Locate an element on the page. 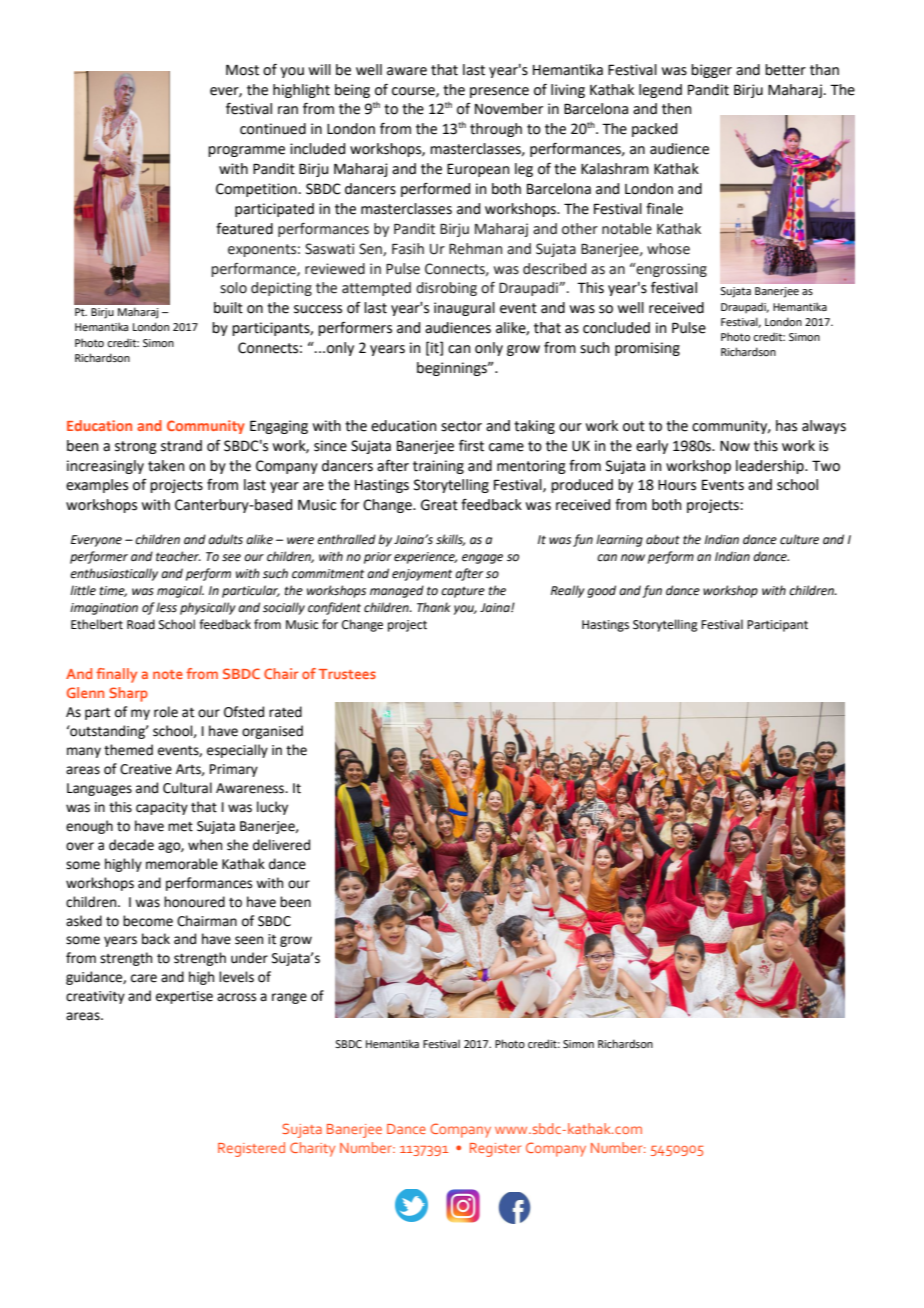 This image has height=1308, width=924. good is located at coordinates (601, 591).
